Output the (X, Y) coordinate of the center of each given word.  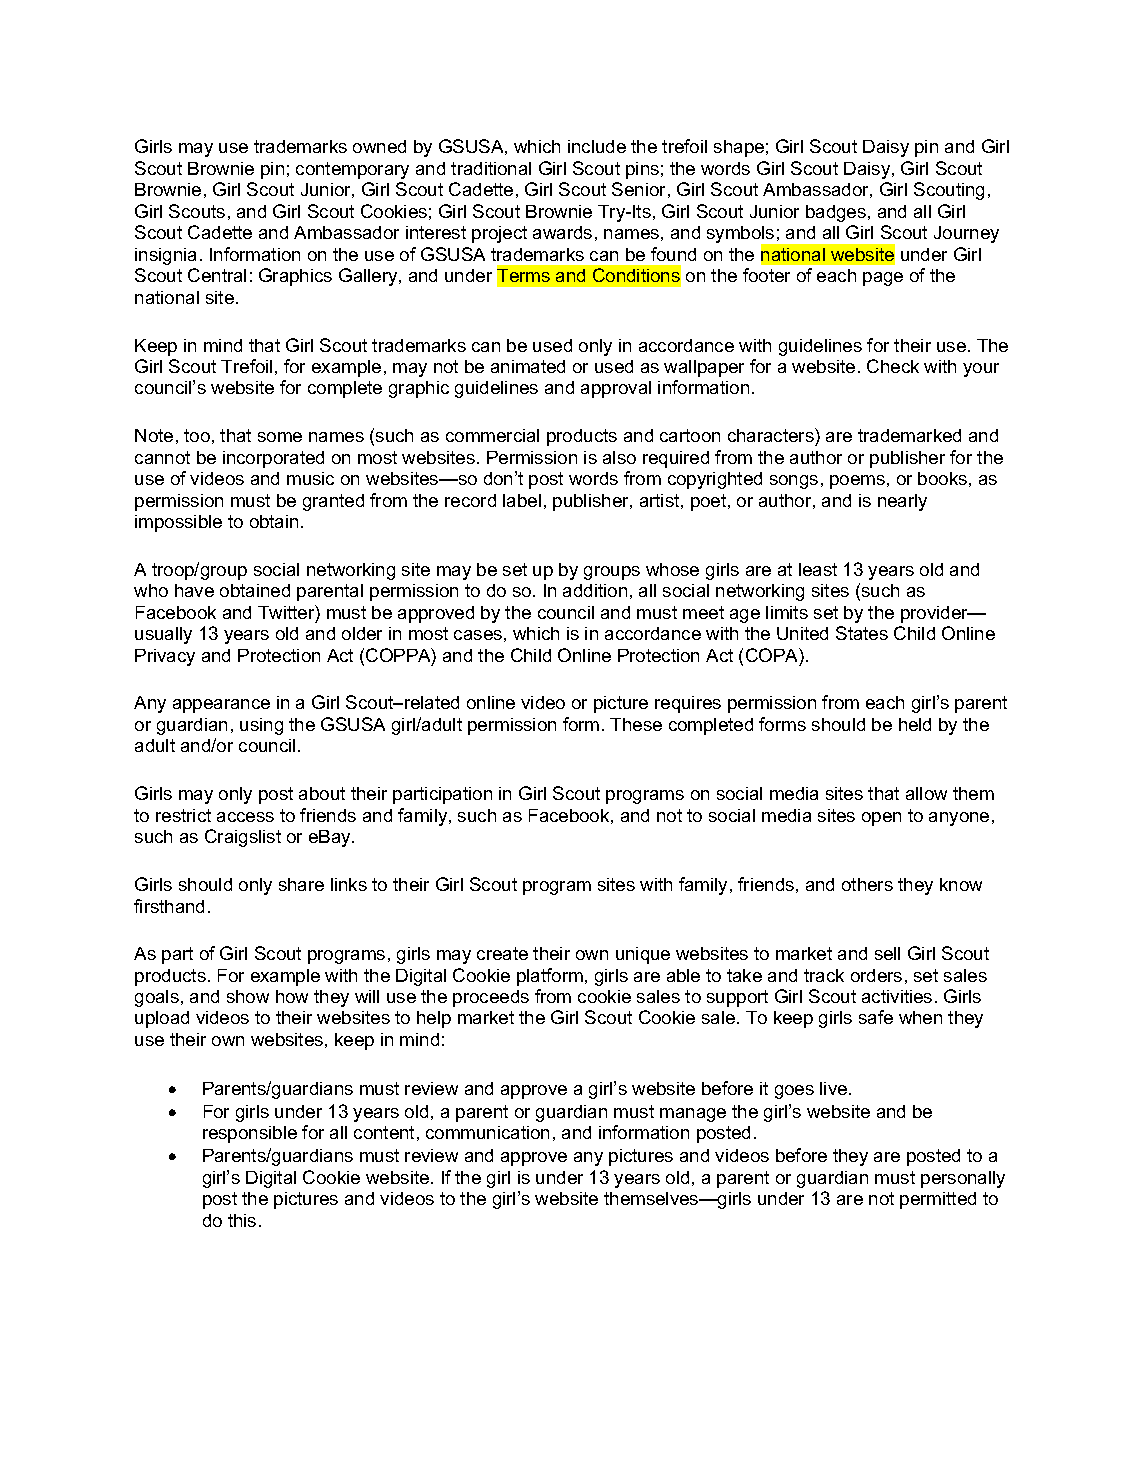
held (915, 724)
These (636, 724)
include (597, 146)
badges (836, 213)
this (242, 1220)
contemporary (352, 170)
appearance (221, 706)
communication (487, 1132)
